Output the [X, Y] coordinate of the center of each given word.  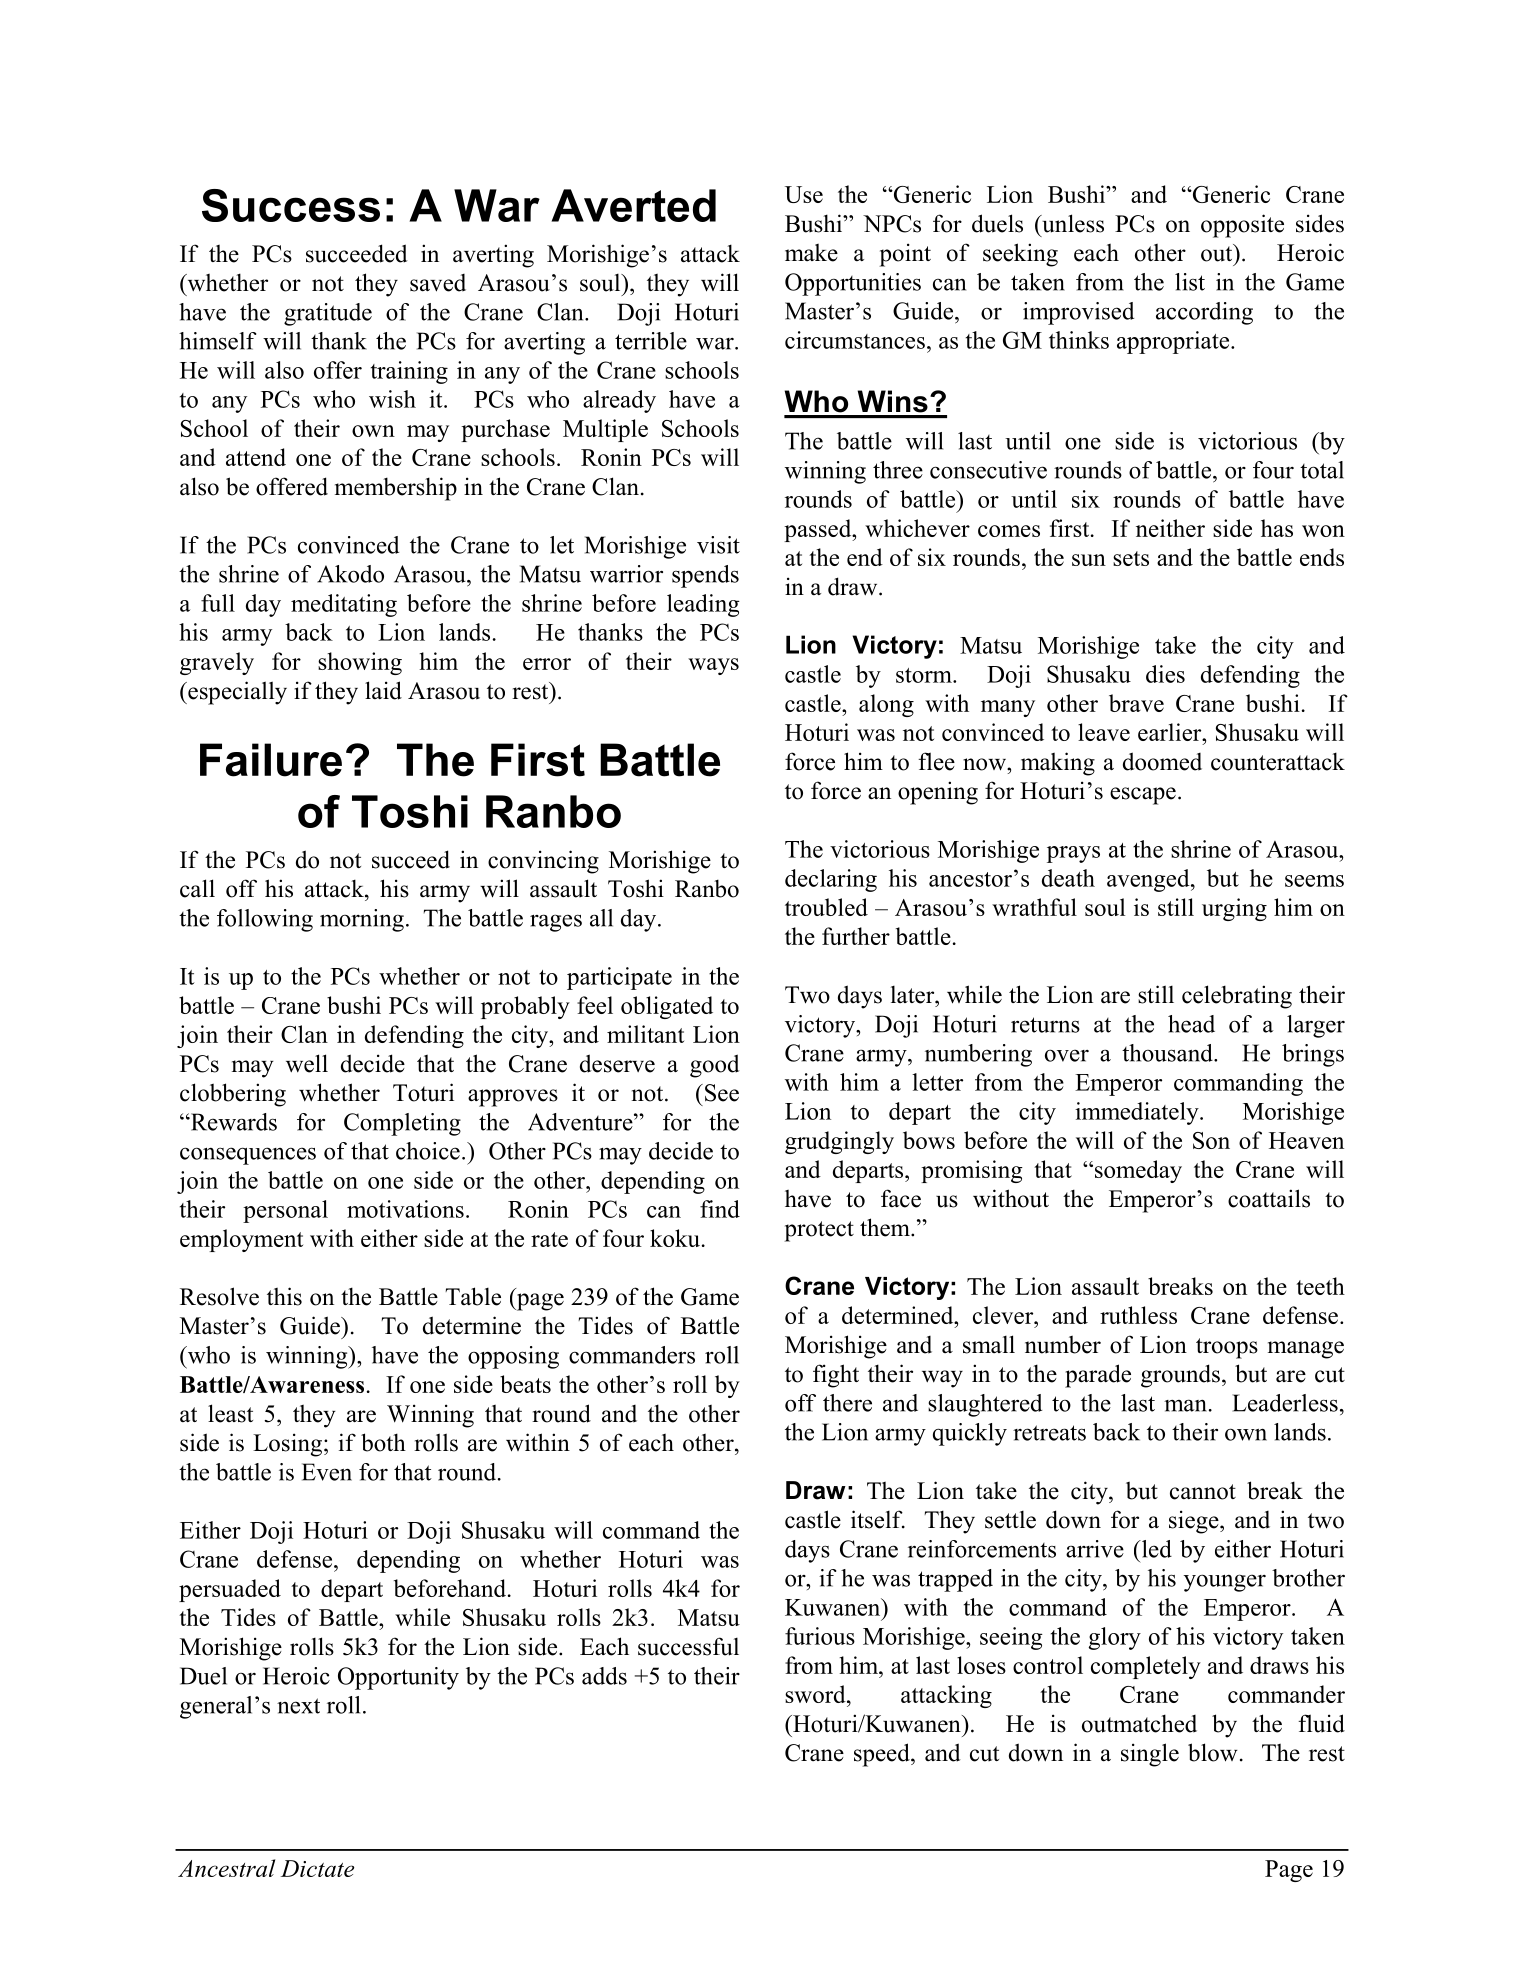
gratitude [328, 314]
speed [883, 1755]
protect [819, 1231]
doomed [1162, 761]
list [1190, 282]
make [811, 253]
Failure [271, 760]
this [284, 1296]
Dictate [317, 1868]
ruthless [1138, 1315]
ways [713, 666]
